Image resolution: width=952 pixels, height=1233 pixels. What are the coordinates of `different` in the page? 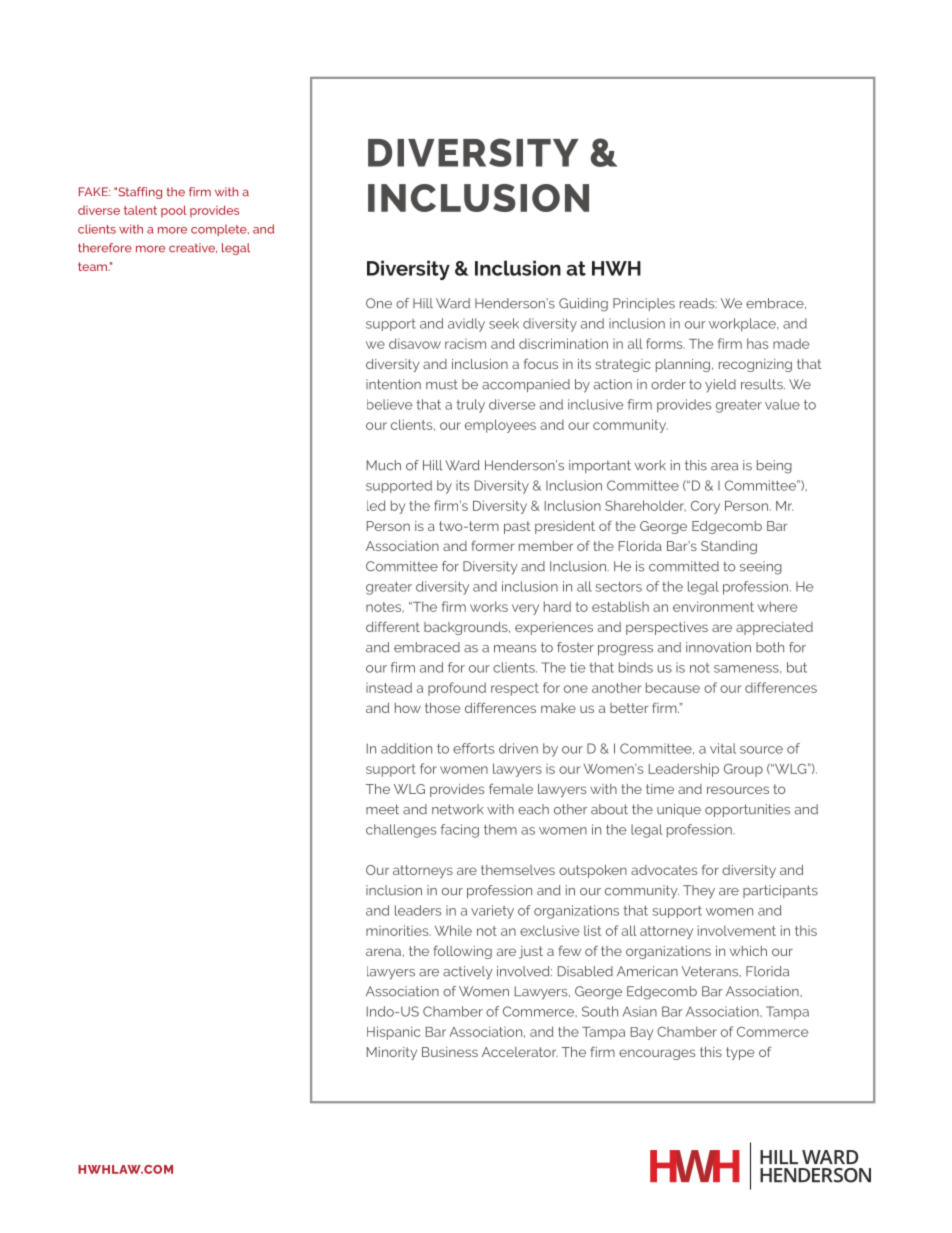 It's located at (393, 626).
